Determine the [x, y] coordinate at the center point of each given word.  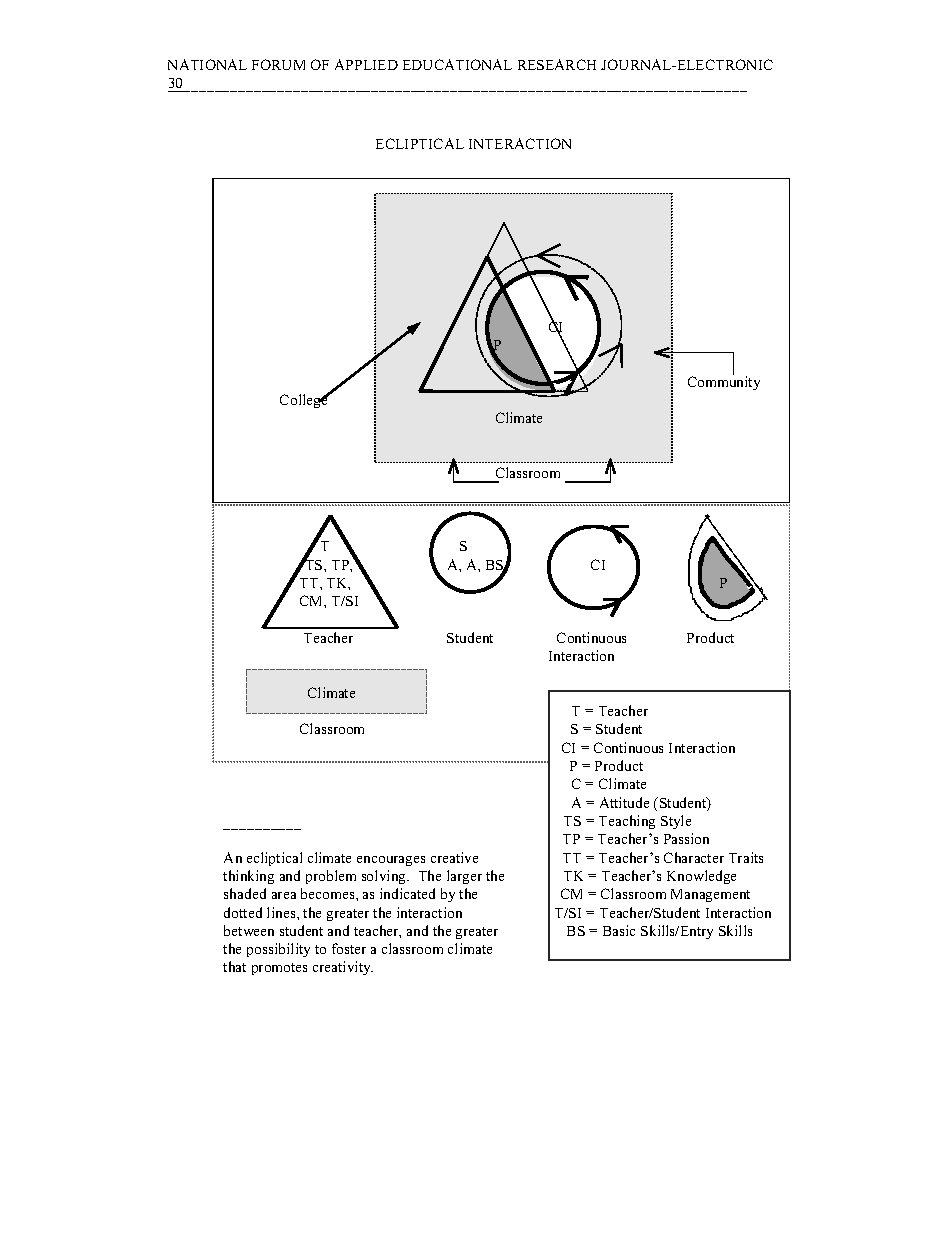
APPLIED [366, 64]
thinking [248, 877]
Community [724, 382]
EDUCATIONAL [457, 64]
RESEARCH [557, 64]
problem [331, 877]
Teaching [627, 822]
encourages [391, 861]
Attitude [624, 802]
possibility [278, 950]
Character [694, 857]
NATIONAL [207, 64]
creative [454, 857]
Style [676, 822]
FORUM [278, 64]
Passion [686, 838]
